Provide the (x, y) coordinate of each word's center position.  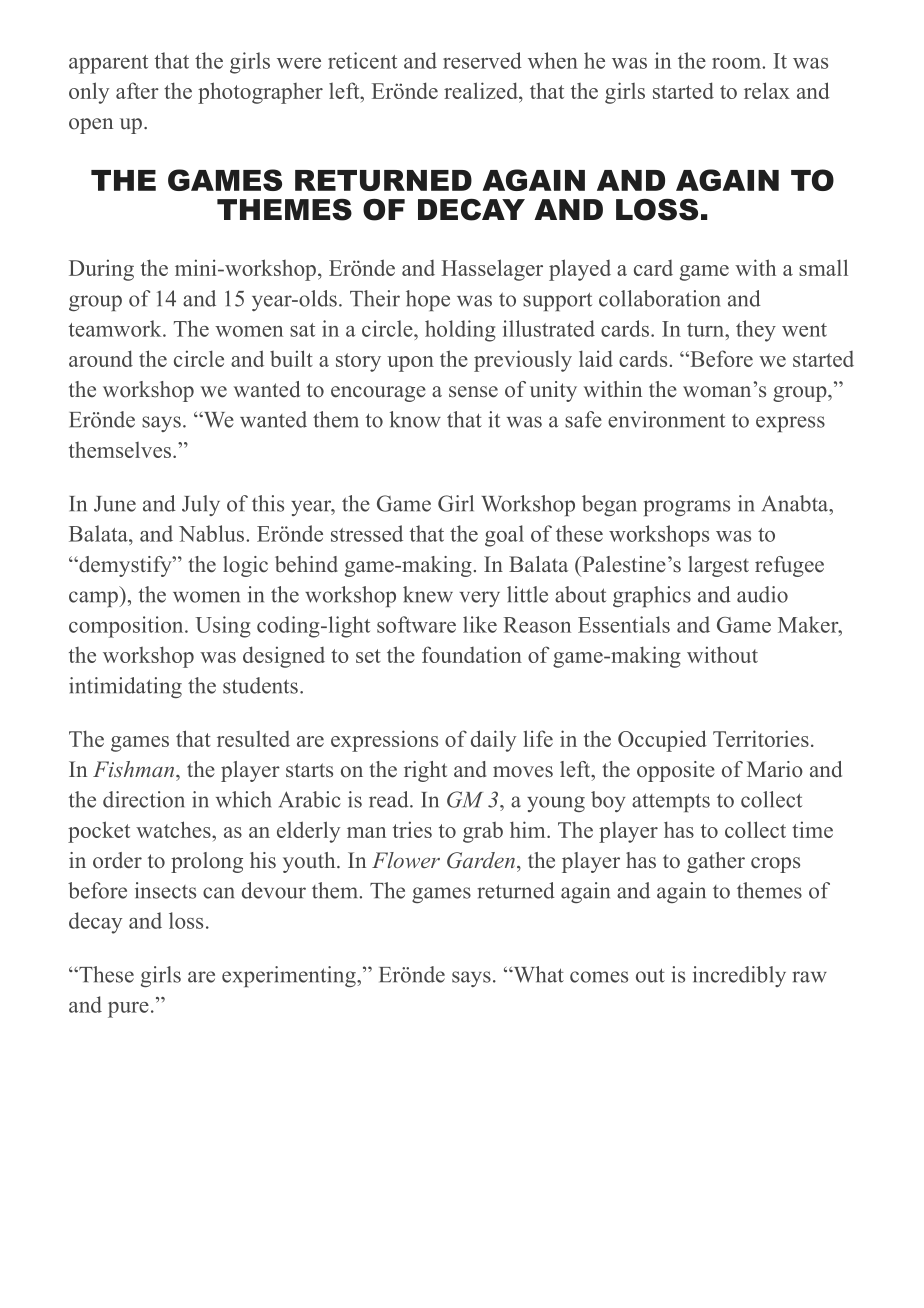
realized (482, 90)
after (137, 90)
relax (767, 90)
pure (128, 1010)
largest (718, 566)
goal (504, 536)
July (201, 505)
